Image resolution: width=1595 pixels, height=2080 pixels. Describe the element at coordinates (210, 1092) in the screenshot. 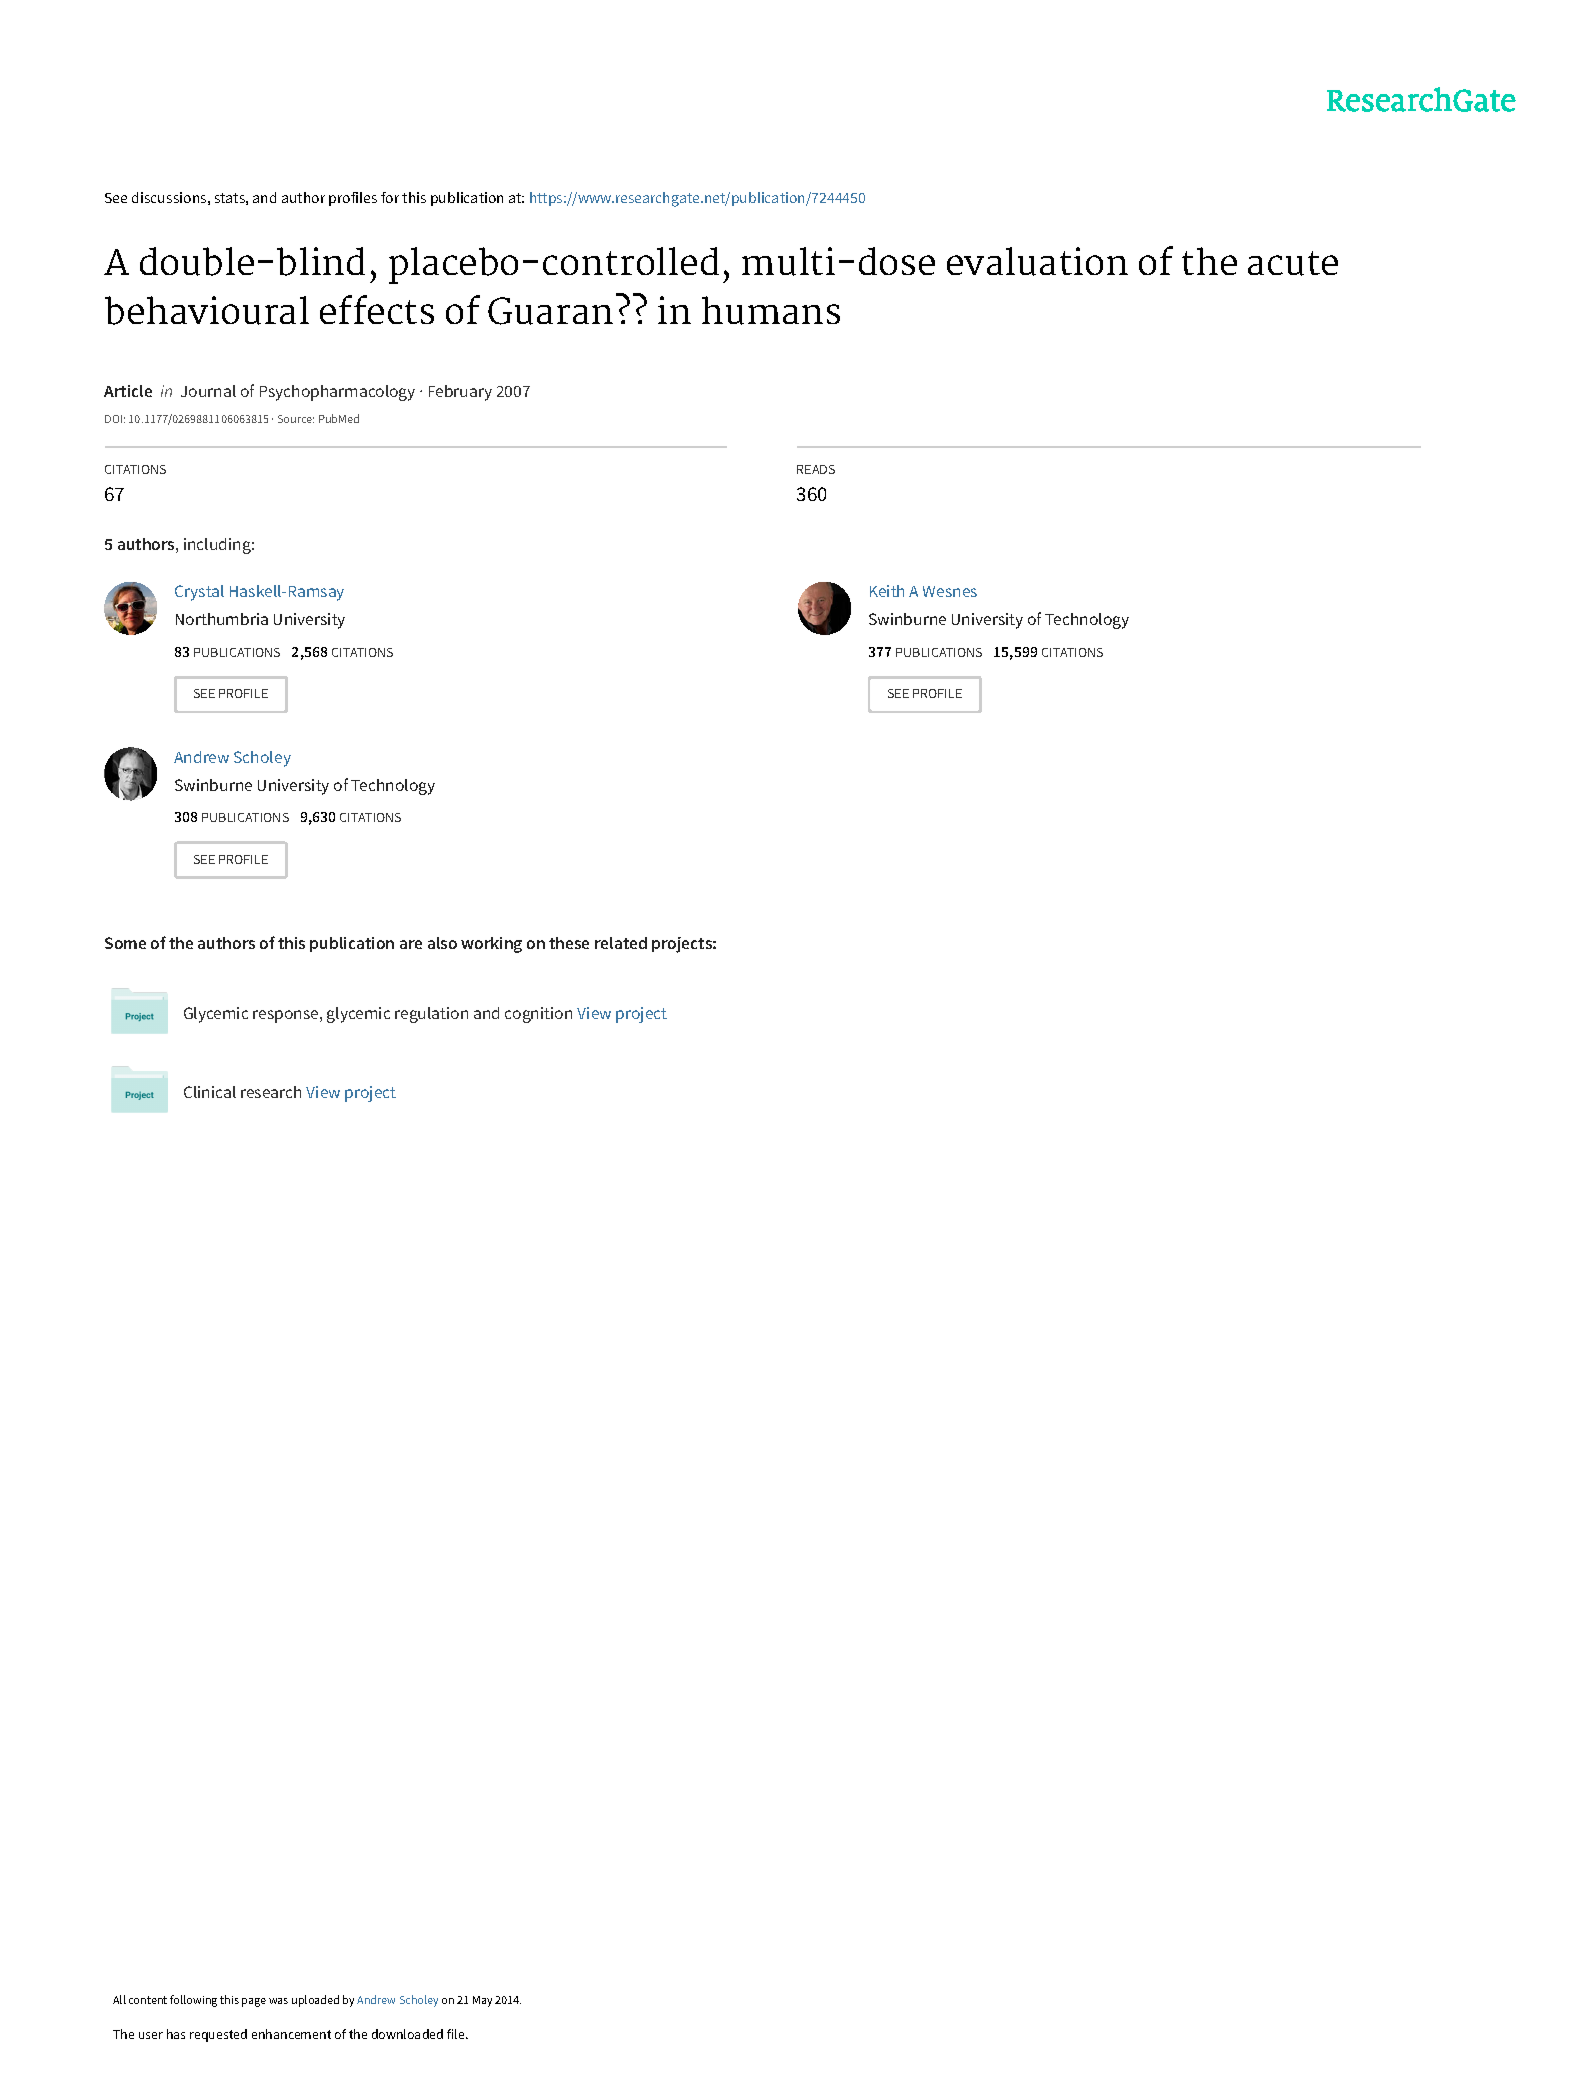

I see `Clinical` at that location.
